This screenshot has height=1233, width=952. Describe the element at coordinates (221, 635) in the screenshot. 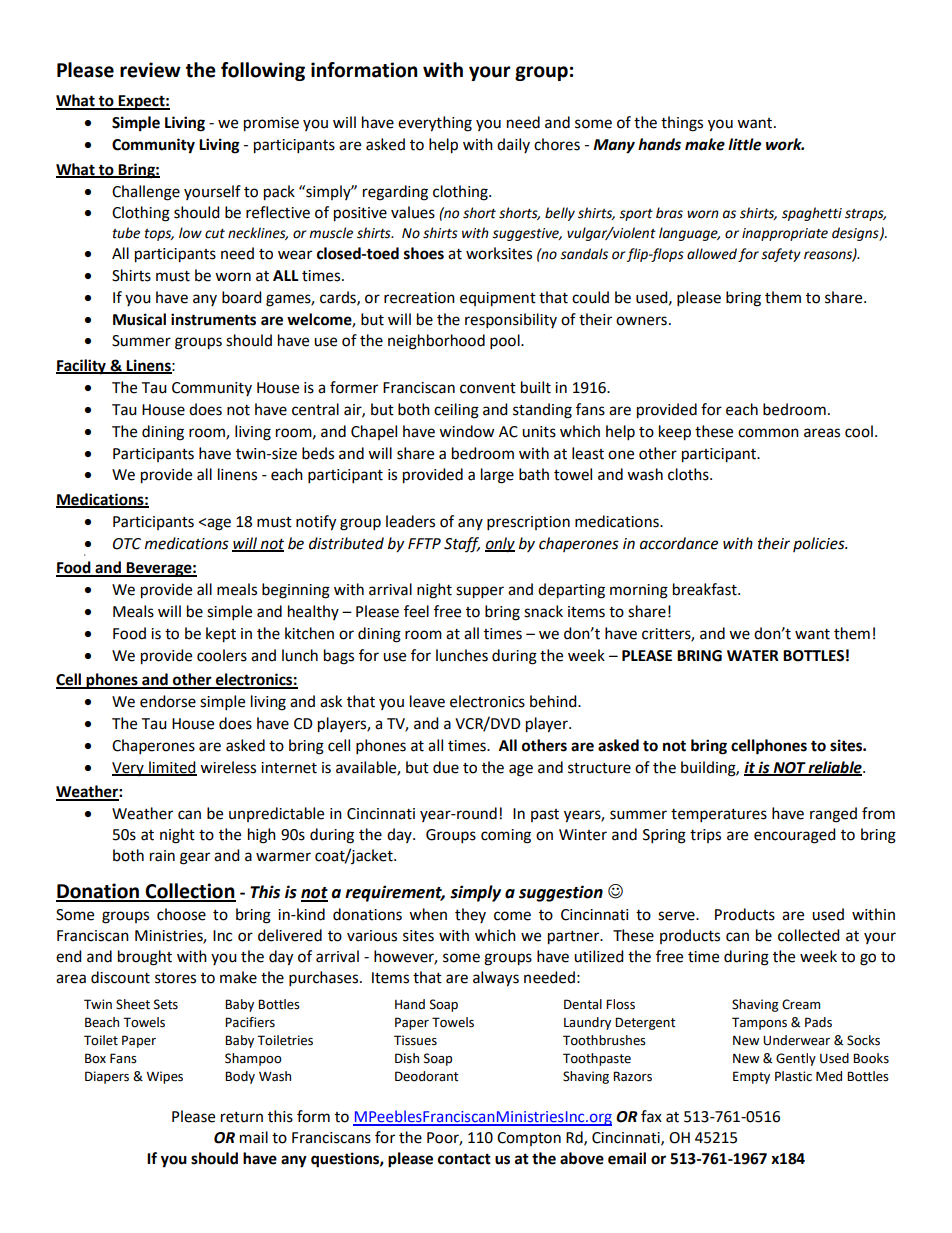

I see `kept` at that location.
